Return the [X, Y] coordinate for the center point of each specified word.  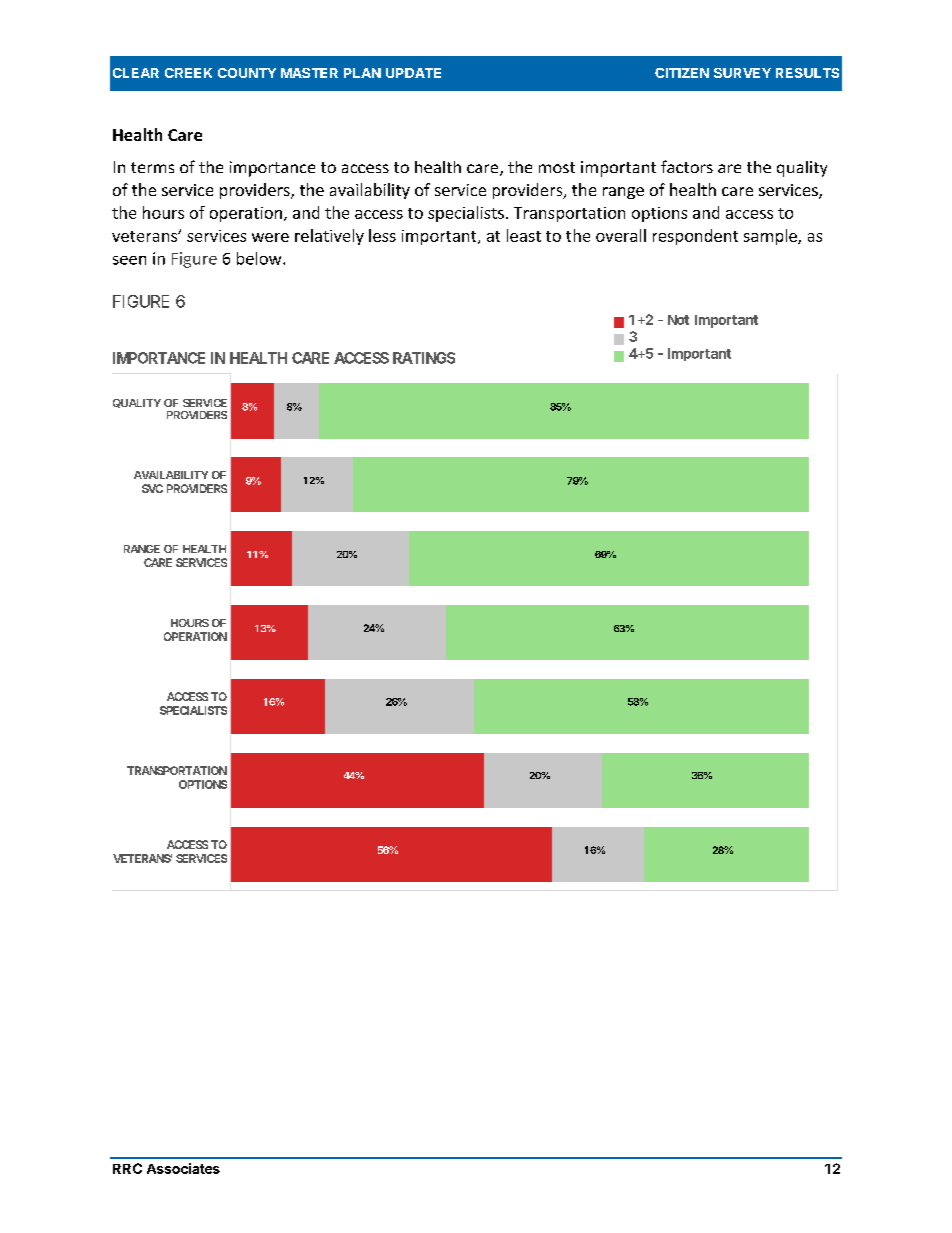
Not [678, 320]
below [260, 258]
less [382, 235]
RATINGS [424, 358]
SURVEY [742, 73]
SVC [152, 488]
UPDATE [413, 73]
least [524, 235]
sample [771, 237]
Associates [183, 1168]
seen [129, 260]
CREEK [188, 73]
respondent [695, 237]
